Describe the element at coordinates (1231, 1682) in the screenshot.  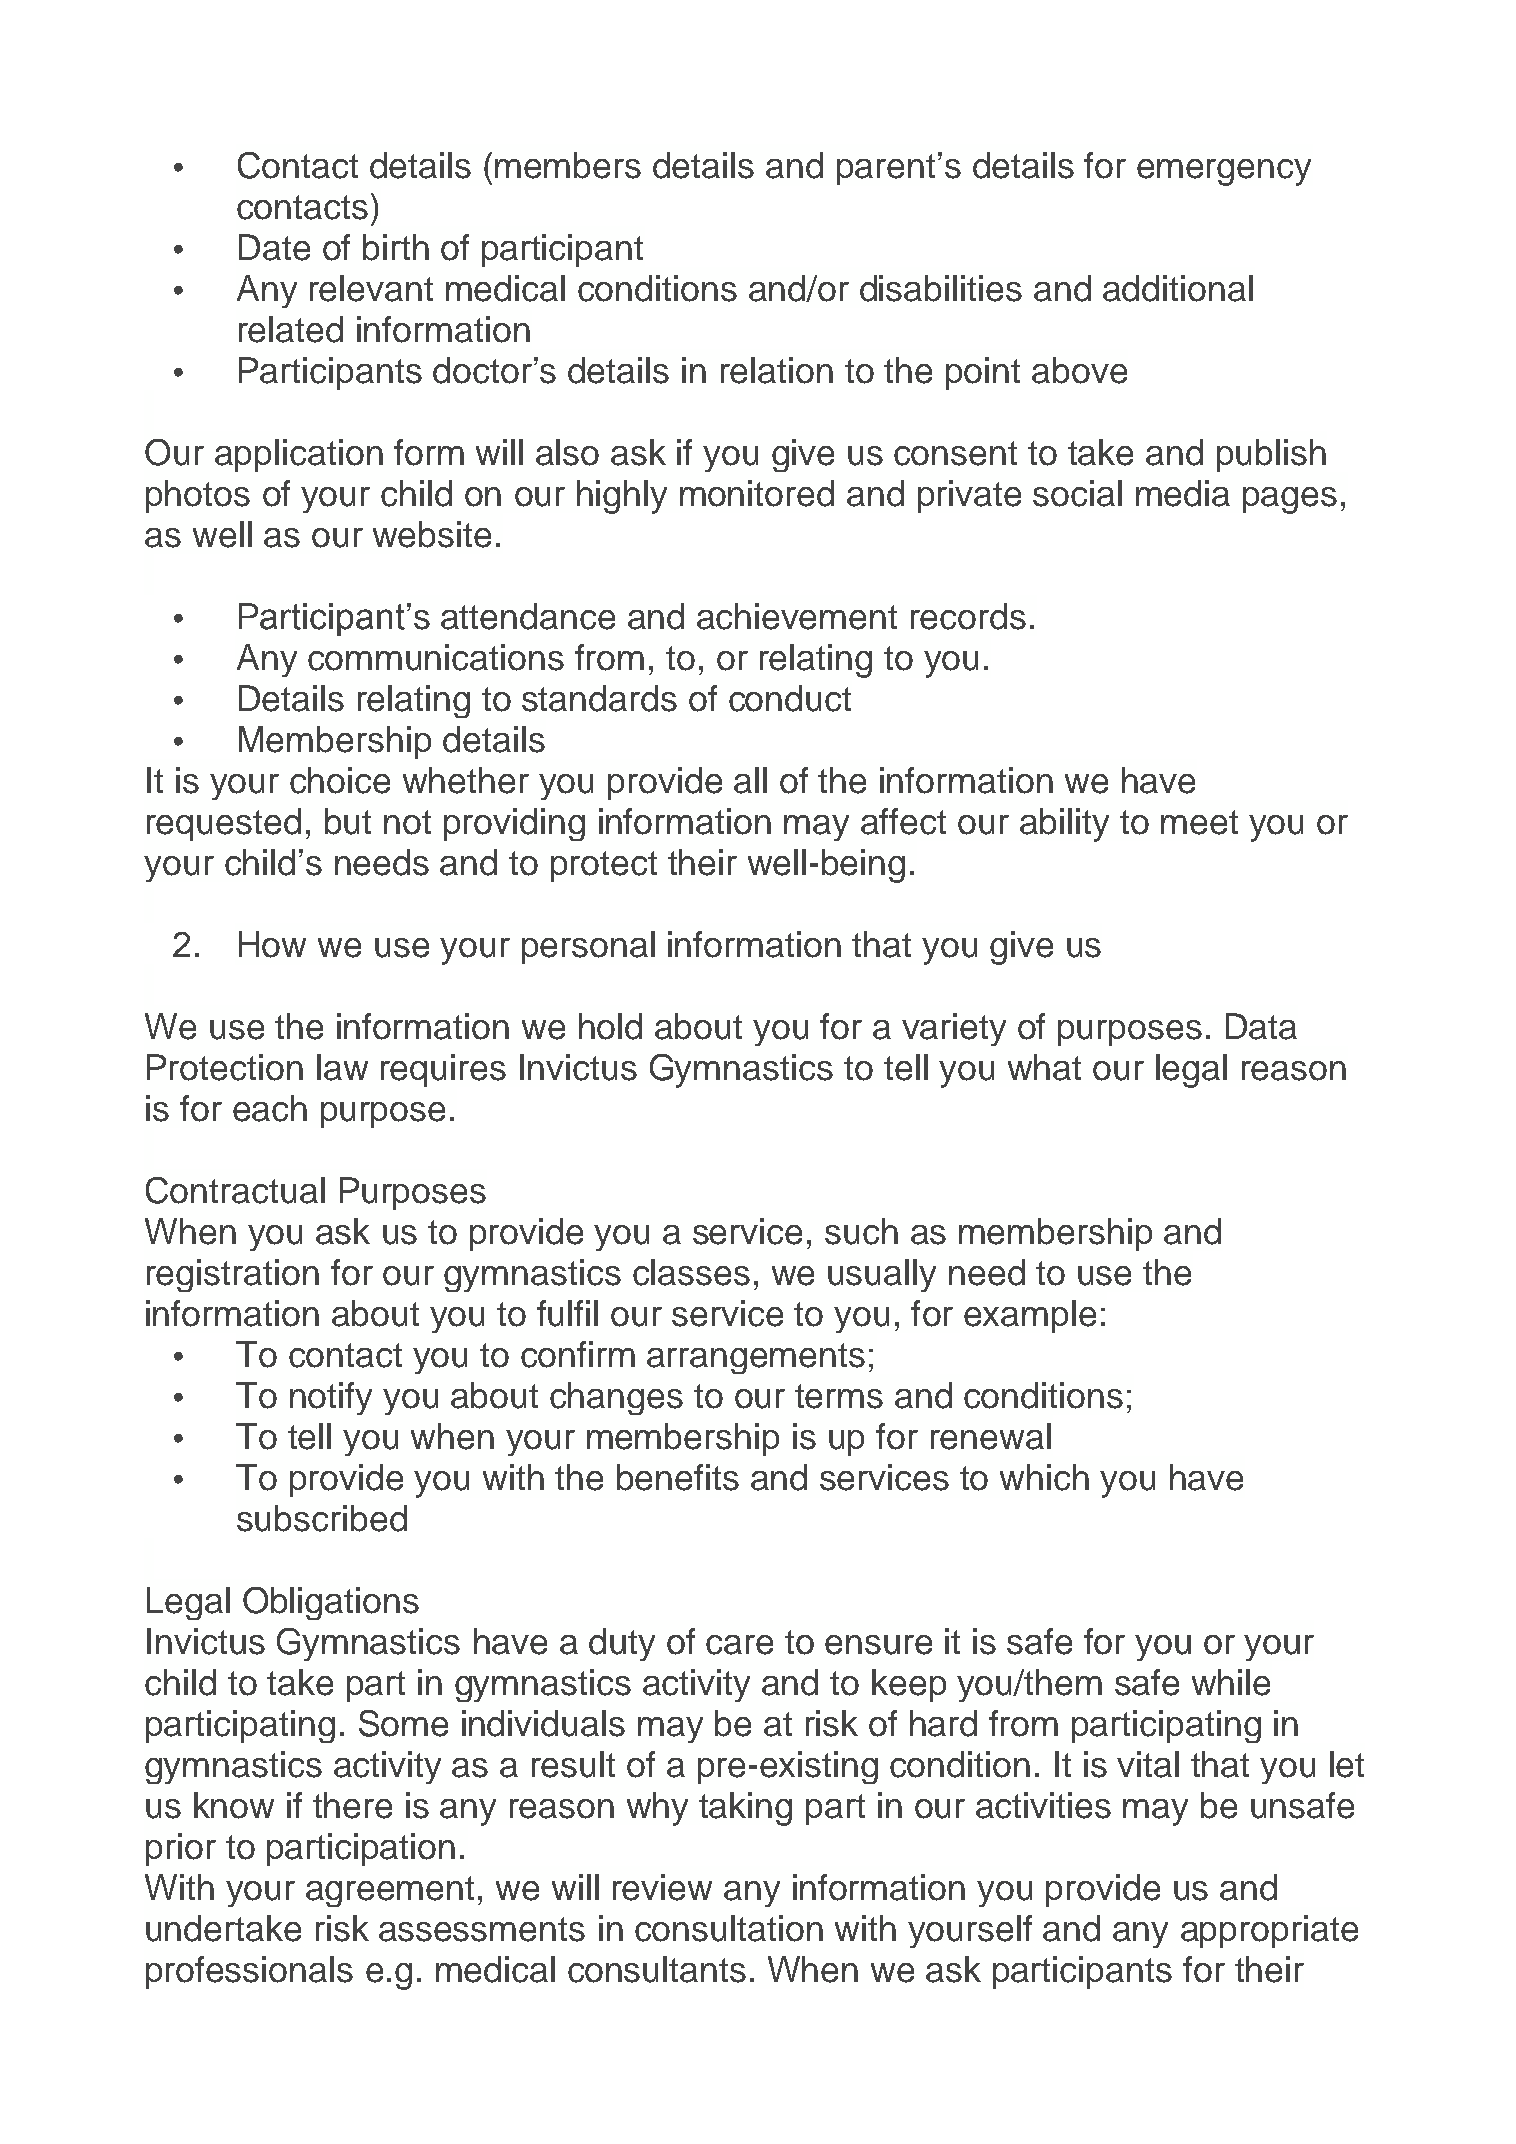
I see `while` at that location.
